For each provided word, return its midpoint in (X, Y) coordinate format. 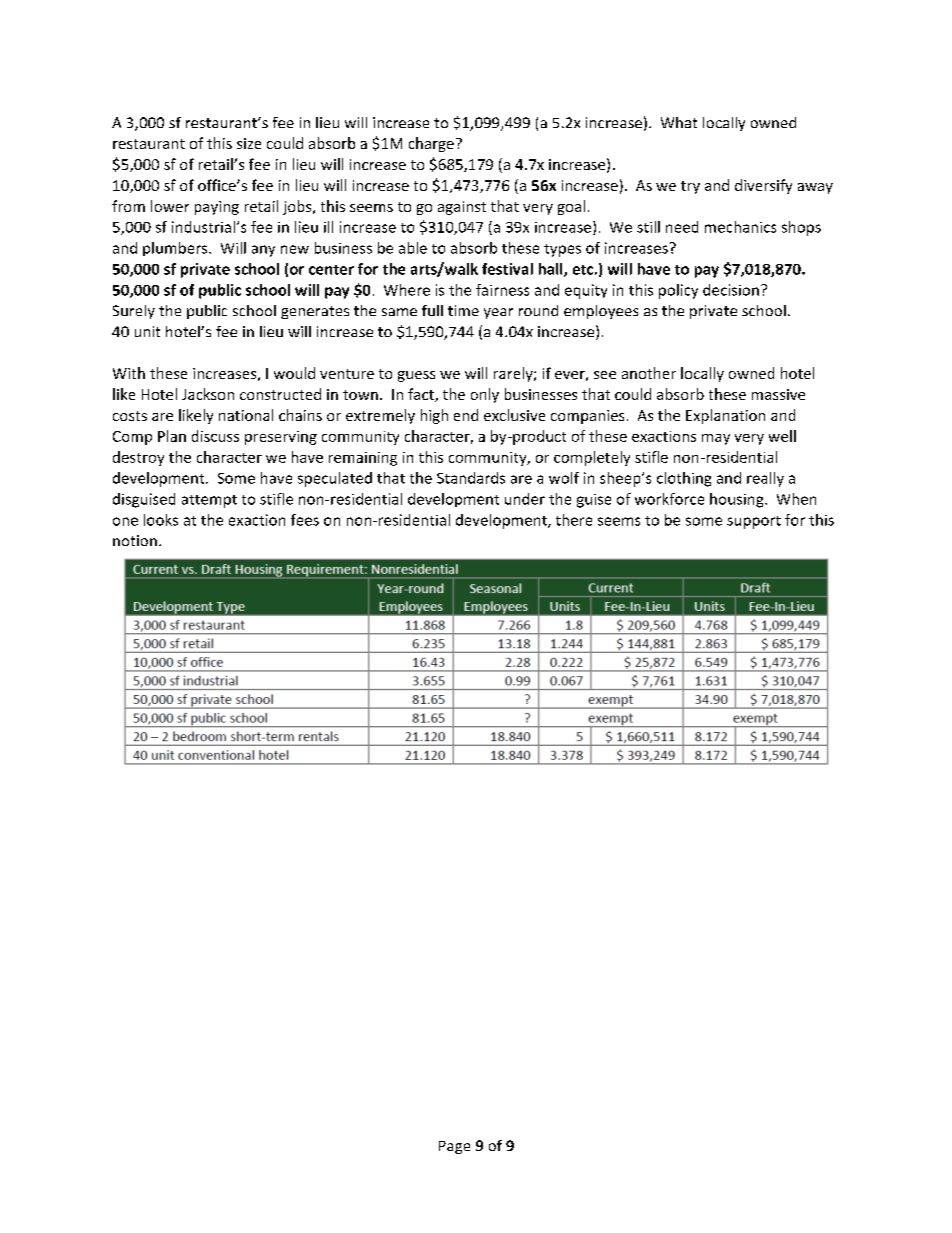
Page (454, 1147)
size (249, 143)
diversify (763, 186)
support (754, 522)
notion (135, 540)
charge (431, 144)
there (574, 520)
